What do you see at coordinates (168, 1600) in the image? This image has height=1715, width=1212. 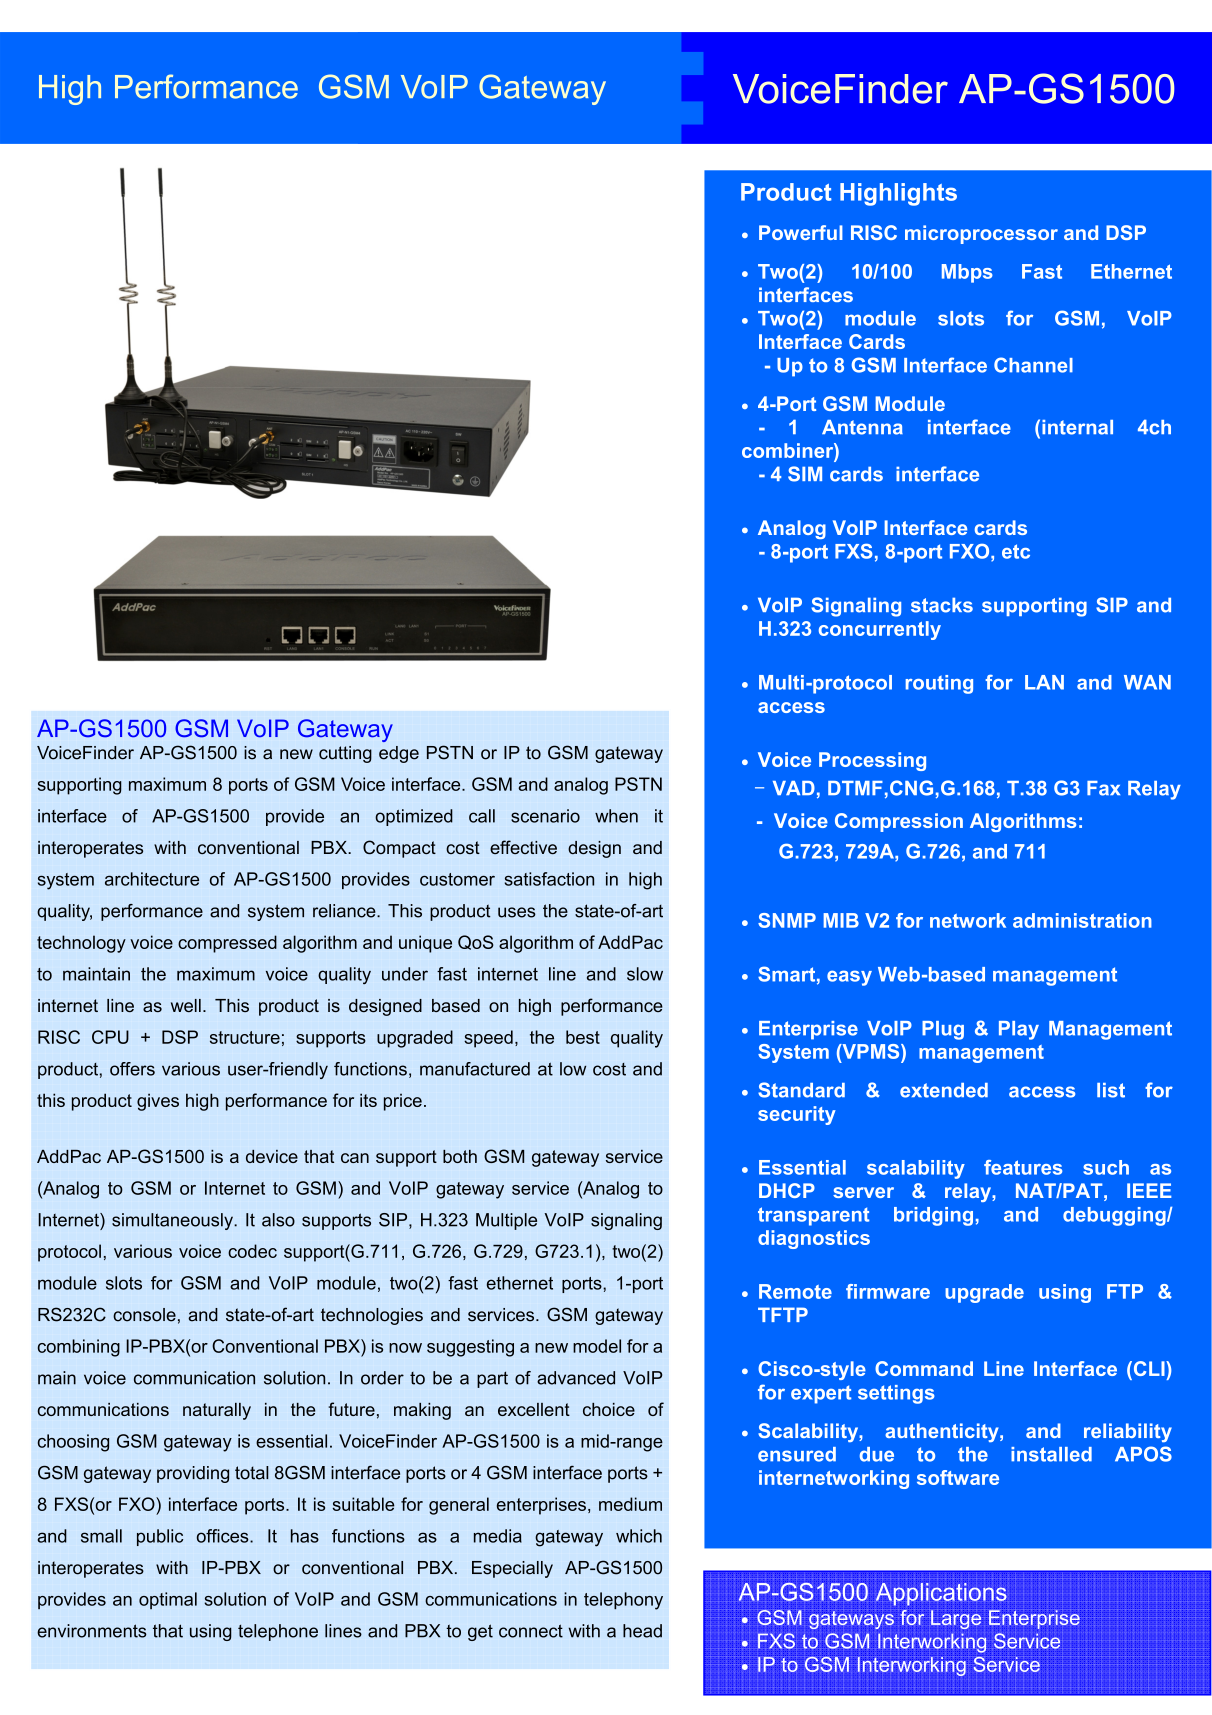 I see `optimal` at bounding box center [168, 1600].
